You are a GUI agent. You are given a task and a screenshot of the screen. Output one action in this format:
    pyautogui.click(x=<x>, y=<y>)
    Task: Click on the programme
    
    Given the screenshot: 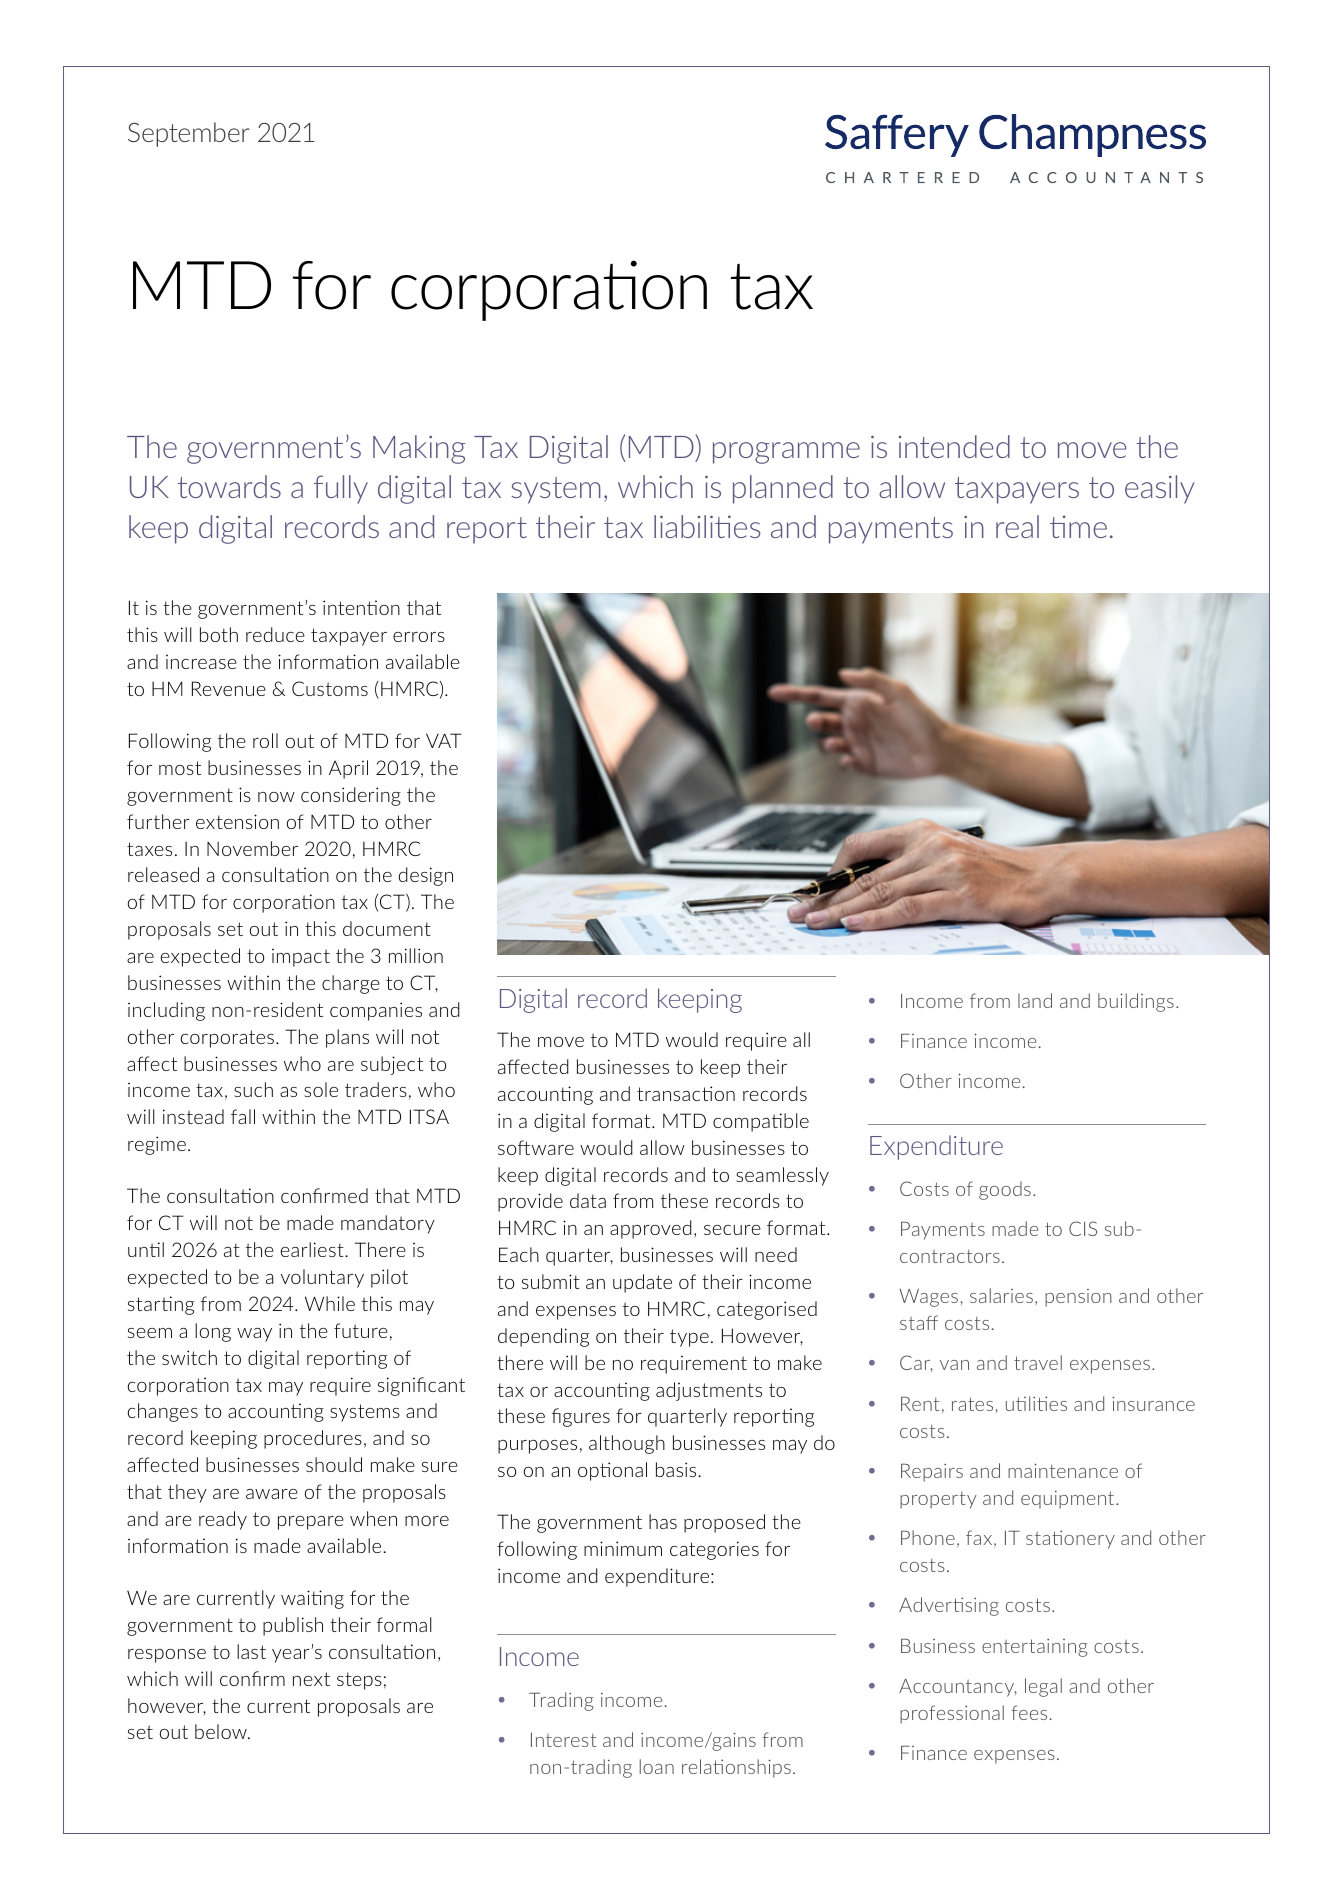 What is the action you would take?
    pyautogui.click(x=786, y=453)
